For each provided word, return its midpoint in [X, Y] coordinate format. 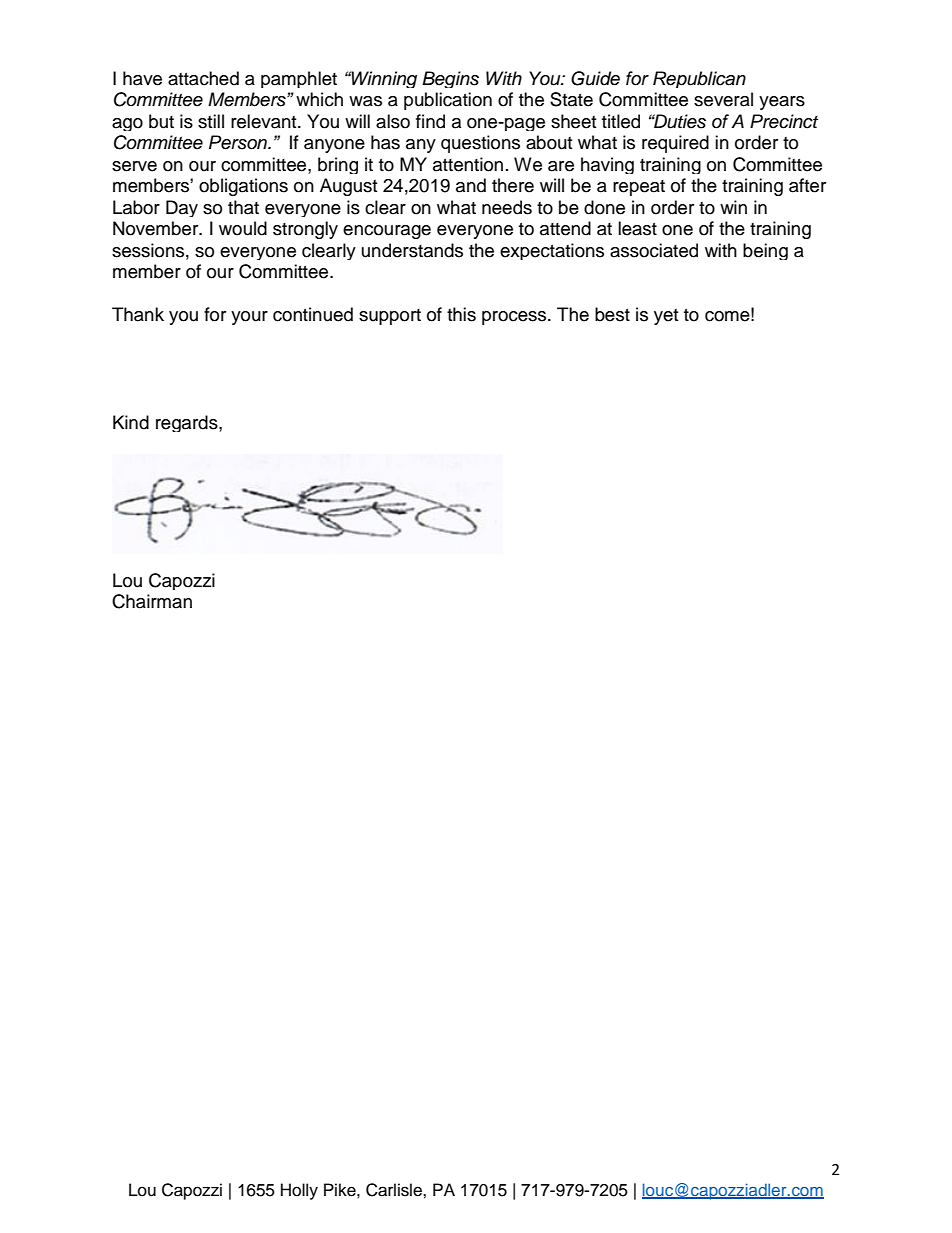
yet [666, 317]
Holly [299, 1191]
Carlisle [395, 1190]
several [723, 99]
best [612, 314]
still [211, 121]
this [461, 314]
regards [188, 423]
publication [448, 101]
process [515, 318]
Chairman [152, 601]
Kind [131, 422]
